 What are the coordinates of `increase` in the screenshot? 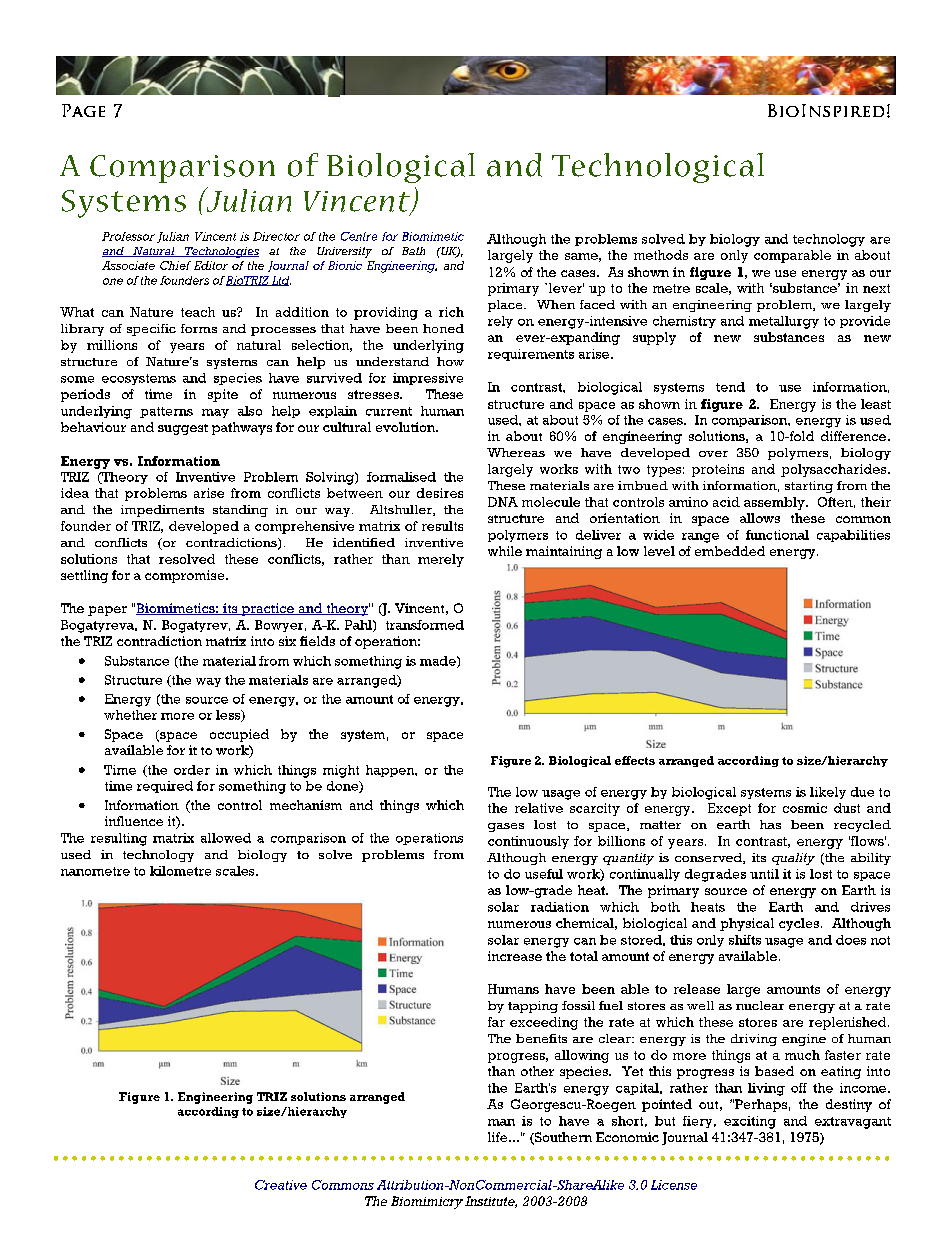 It's located at (515, 956).
